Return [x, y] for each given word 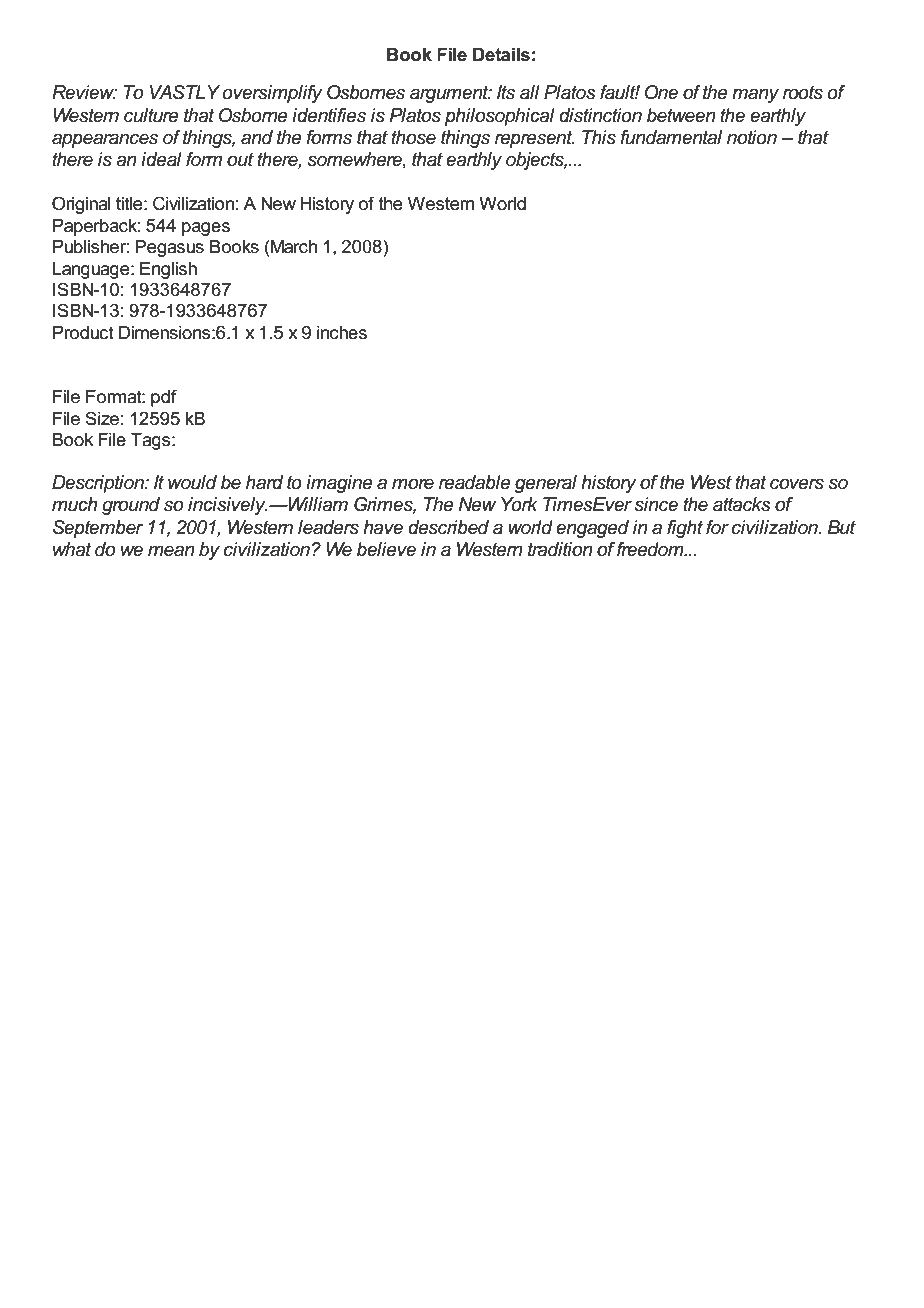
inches [342, 333]
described [448, 527]
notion [752, 137]
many [755, 96]
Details [501, 55]
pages [206, 229]
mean [171, 551]
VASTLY [185, 92]
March [294, 247]
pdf [164, 398]
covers [797, 484]
